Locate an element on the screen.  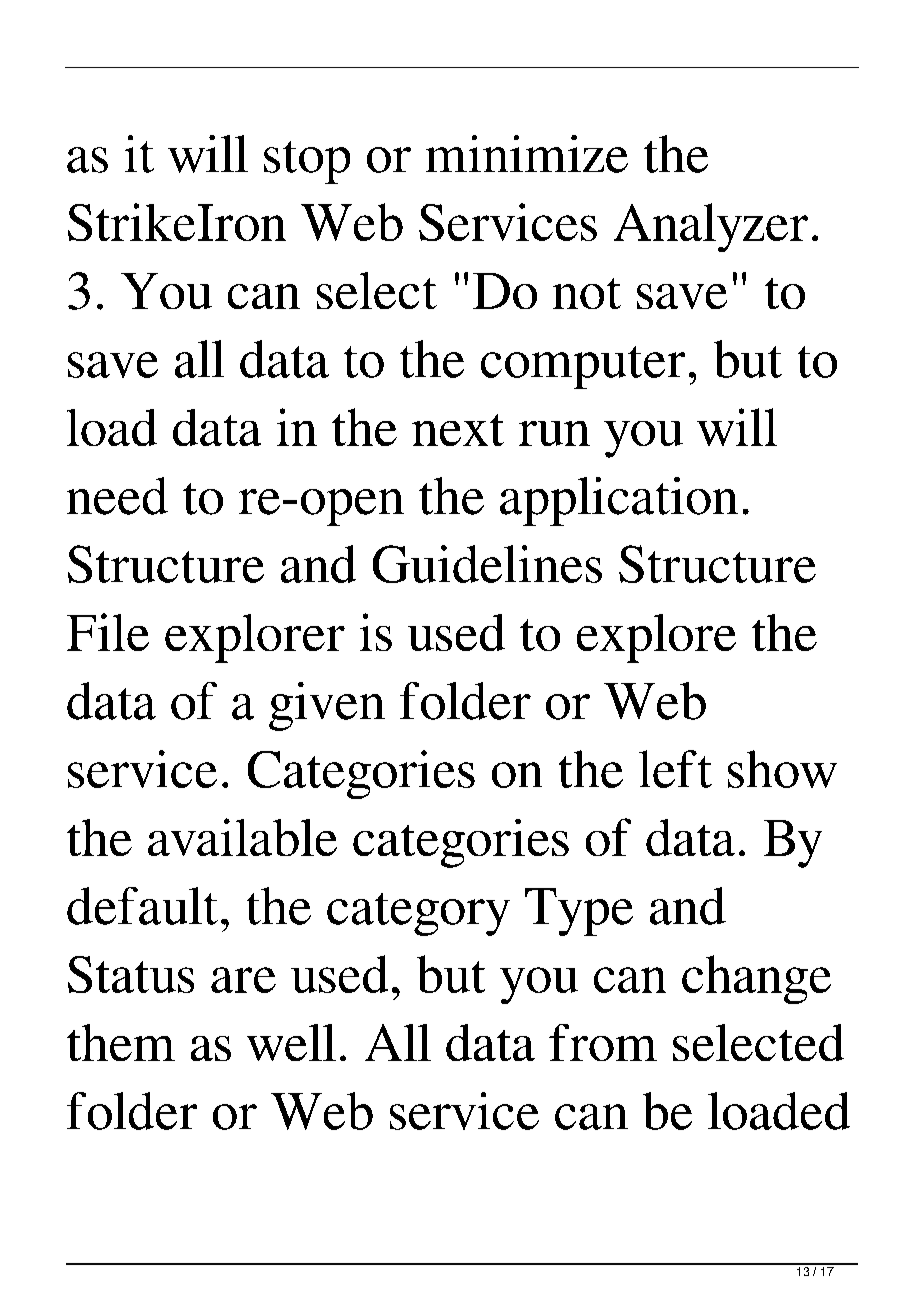
application is located at coordinates (619, 501).
